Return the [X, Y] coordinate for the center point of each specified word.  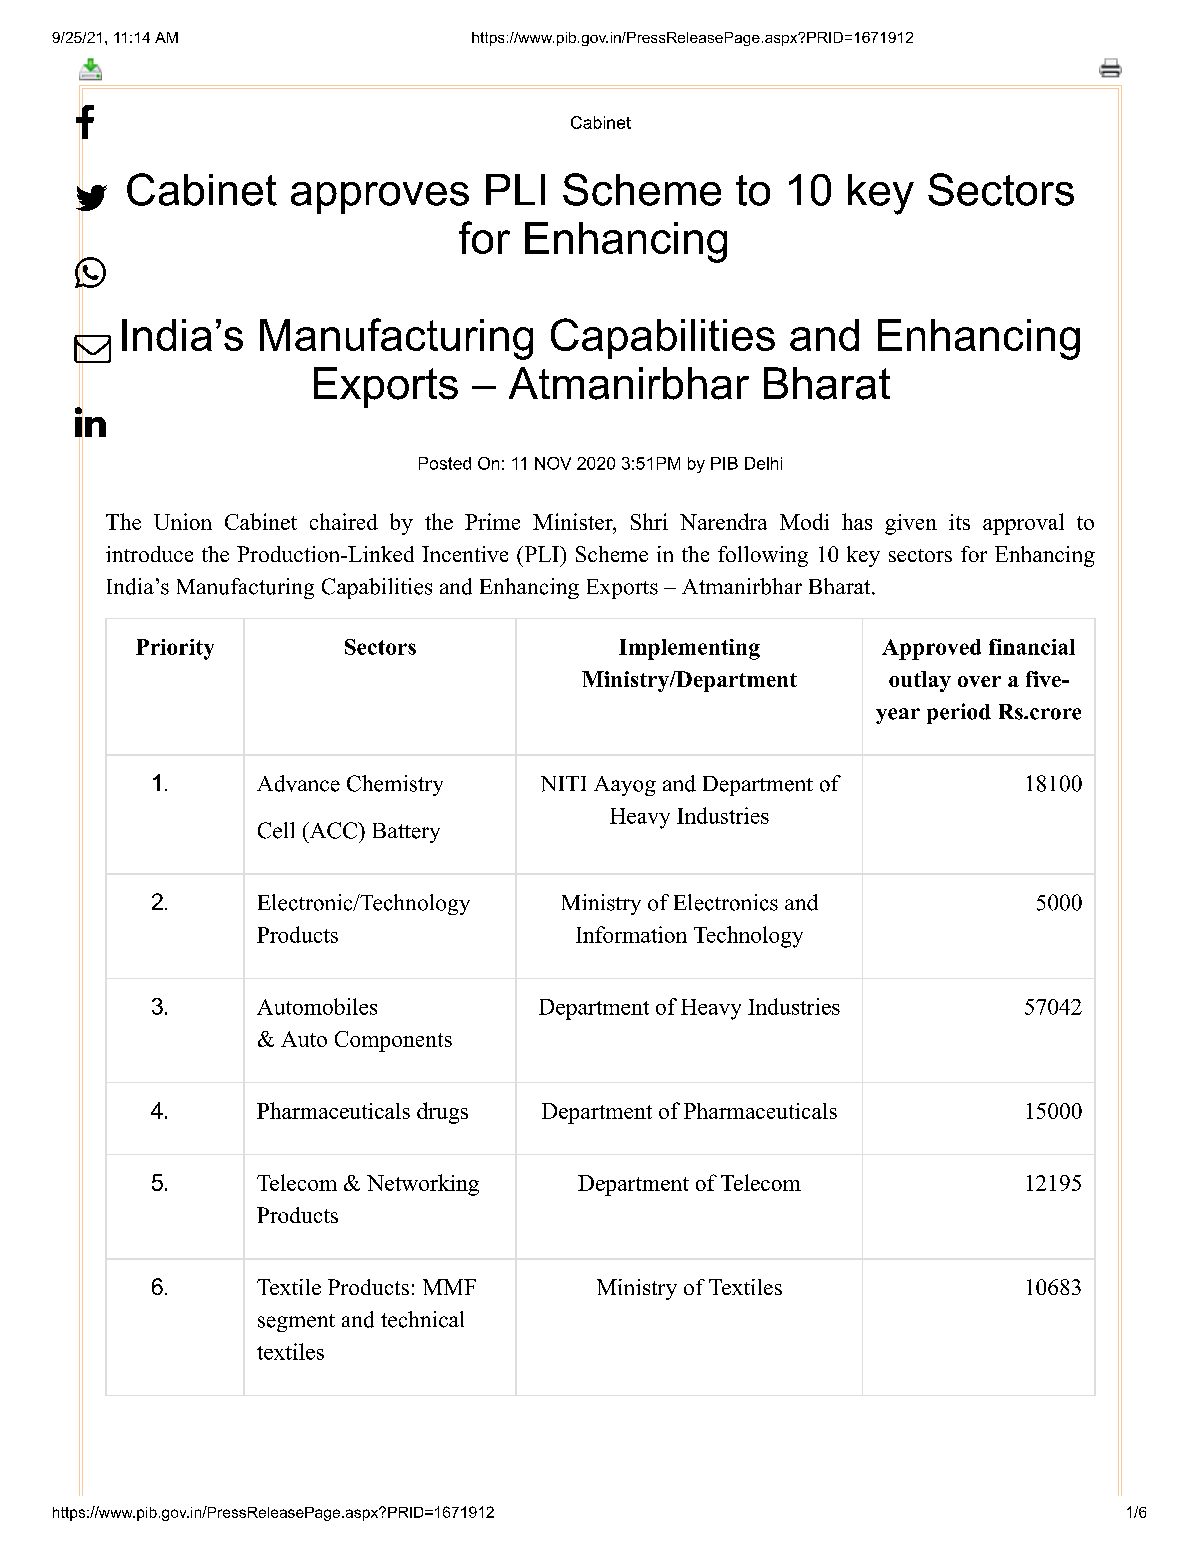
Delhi [763, 463]
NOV [553, 463]
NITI [563, 784]
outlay [920, 681]
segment [296, 1323]
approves [380, 198]
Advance [298, 783]
